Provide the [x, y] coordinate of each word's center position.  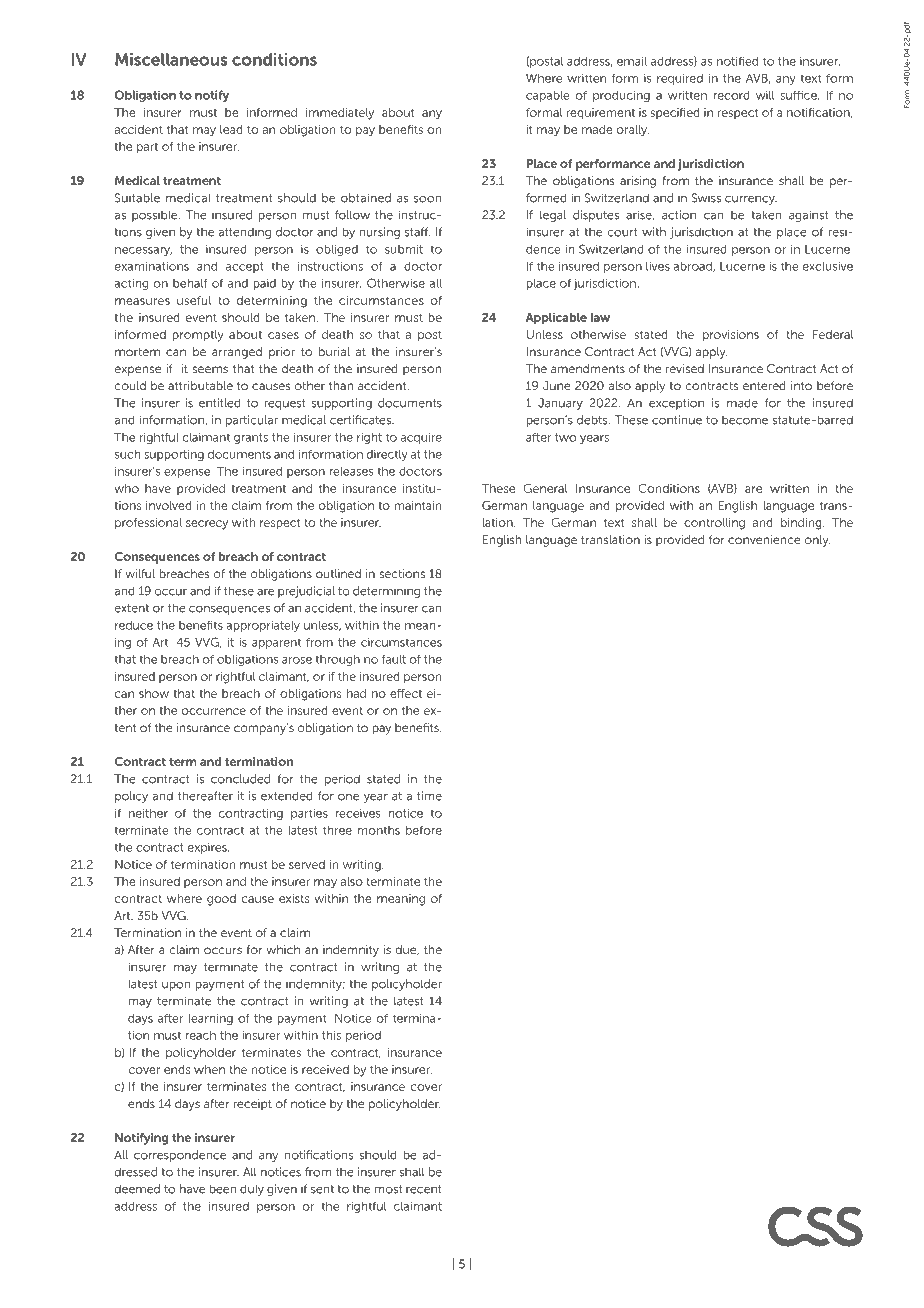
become [745, 420]
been [222, 1189]
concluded [240, 779]
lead [231, 129]
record [731, 95]
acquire [421, 438]
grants [251, 438]
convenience [764, 539]
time [429, 796]
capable [548, 96]
